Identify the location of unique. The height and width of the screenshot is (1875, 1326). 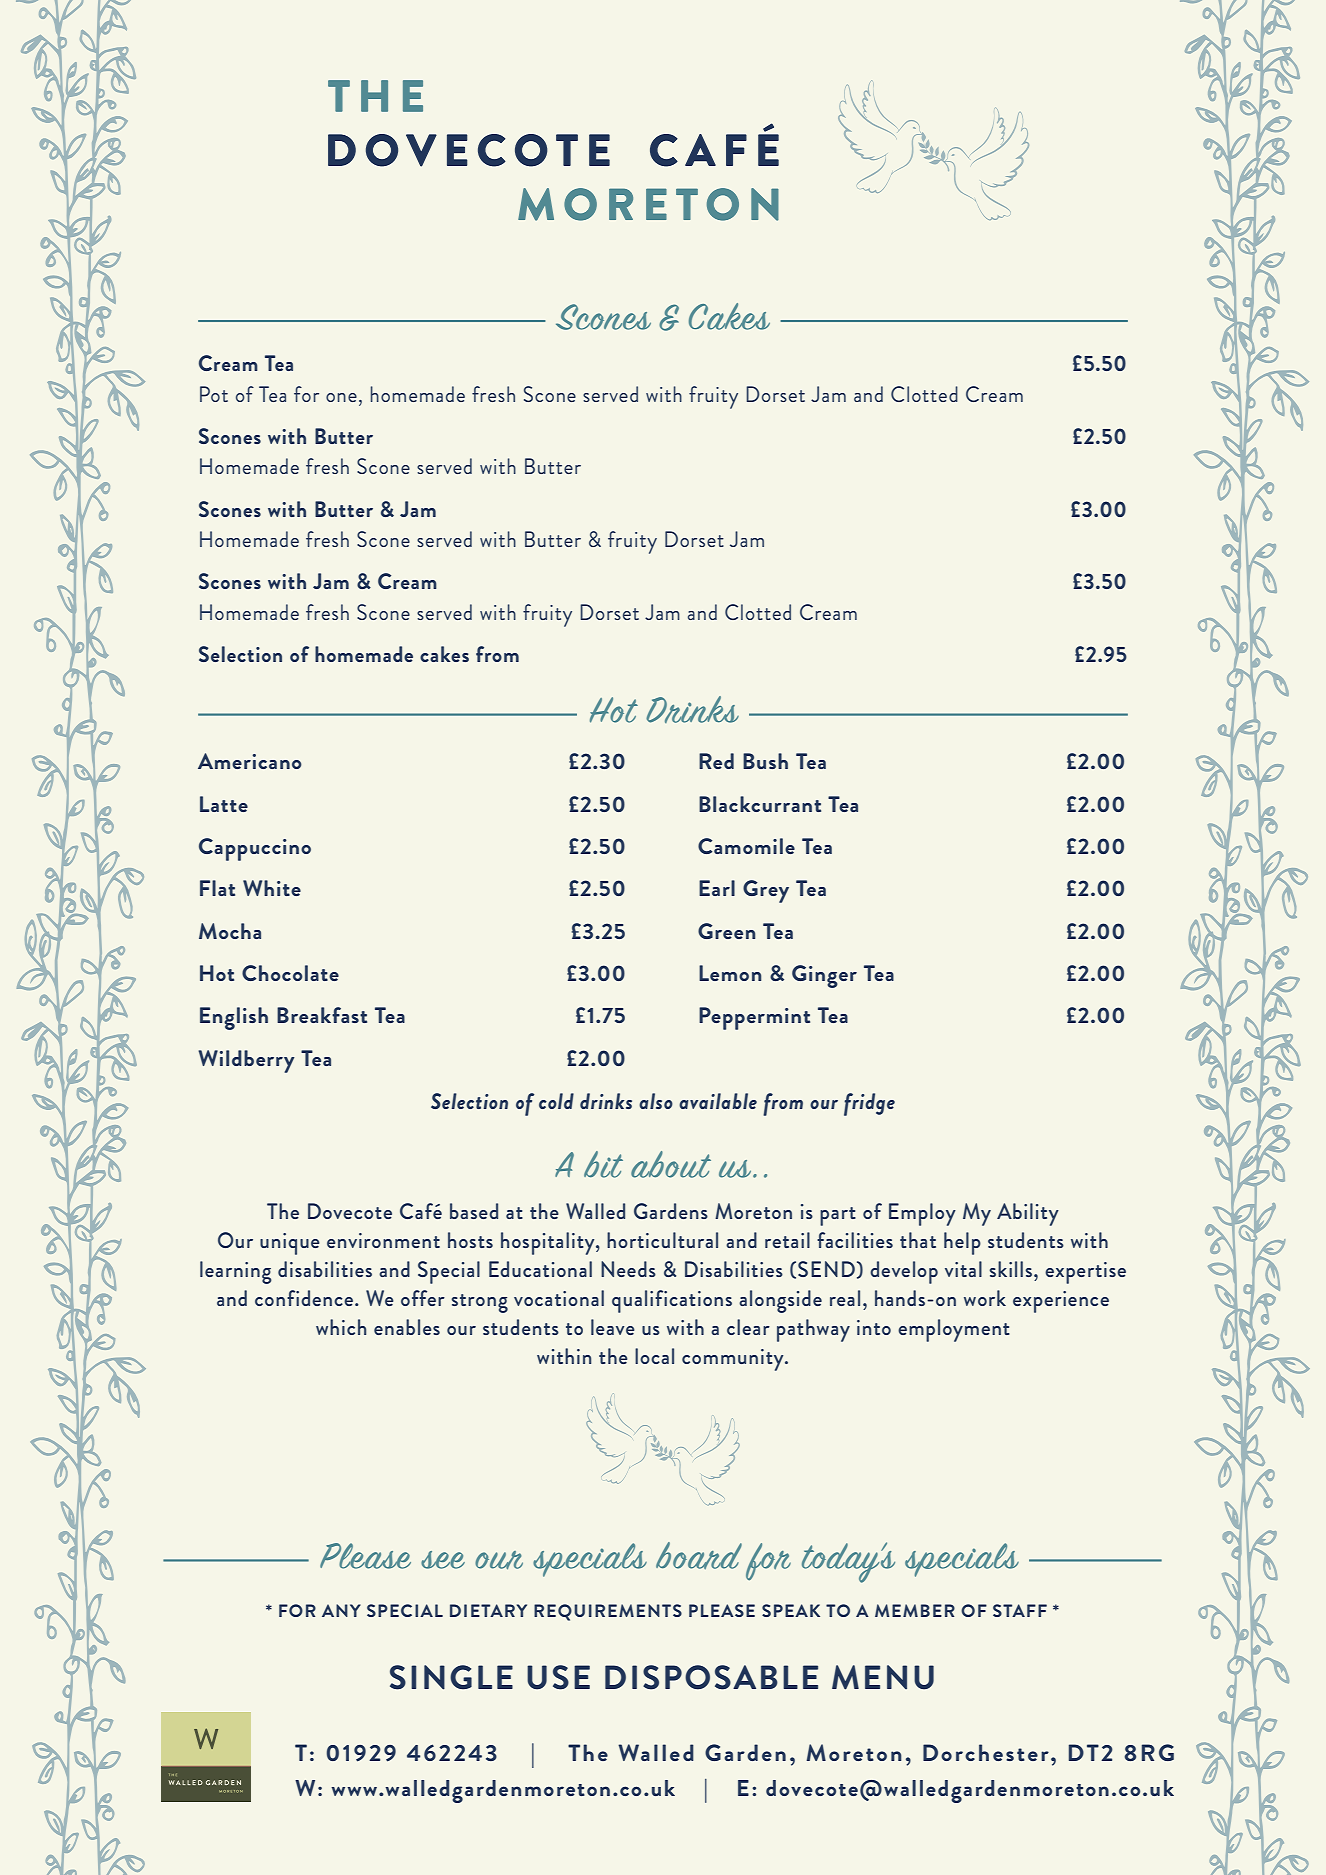
(290, 1244).
